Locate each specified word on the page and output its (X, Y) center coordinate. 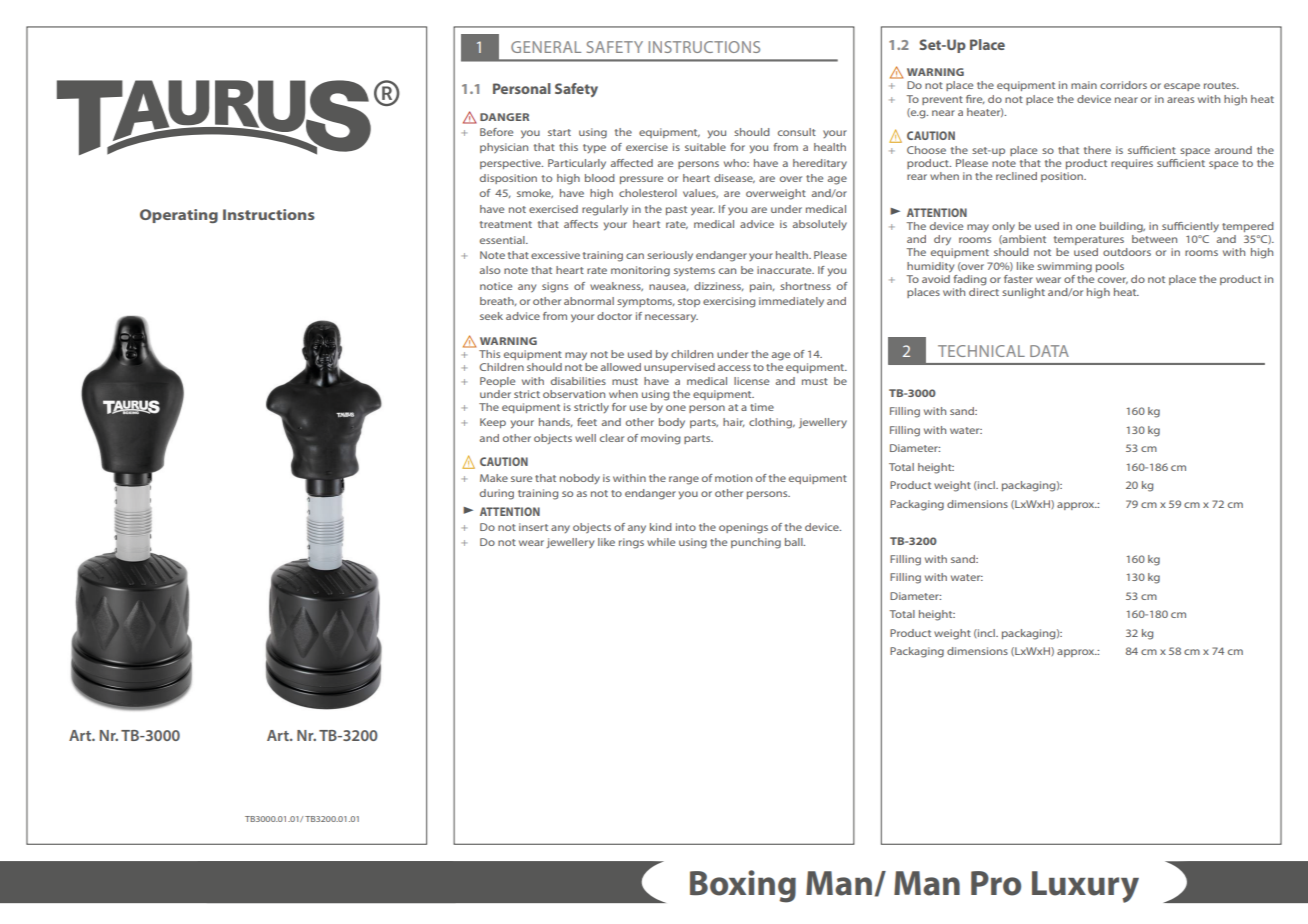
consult (797, 132)
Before (496, 132)
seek (491, 316)
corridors (1123, 85)
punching (756, 543)
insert (533, 527)
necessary (671, 318)
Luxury (1085, 887)
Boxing (743, 886)
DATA (1049, 351)
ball (795, 542)
